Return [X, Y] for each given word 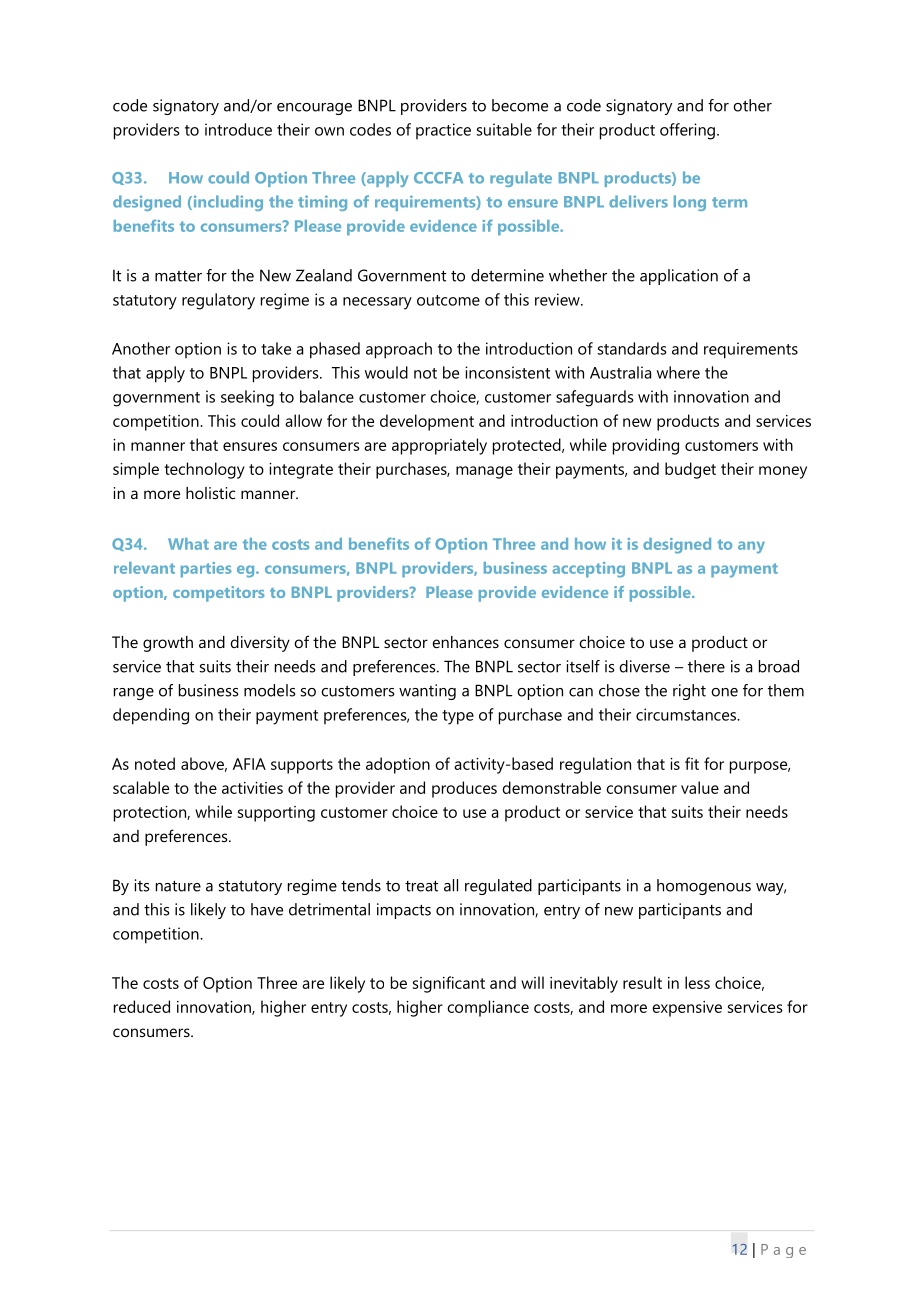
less [697, 982]
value [700, 787]
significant [449, 984]
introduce [238, 129]
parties [206, 570]
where [678, 372]
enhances [465, 642]
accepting [589, 570]
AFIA [249, 764]
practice [443, 131]
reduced [142, 1006]
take [276, 348]
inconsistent [507, 372]
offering [687, 131]
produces [464, 789]
